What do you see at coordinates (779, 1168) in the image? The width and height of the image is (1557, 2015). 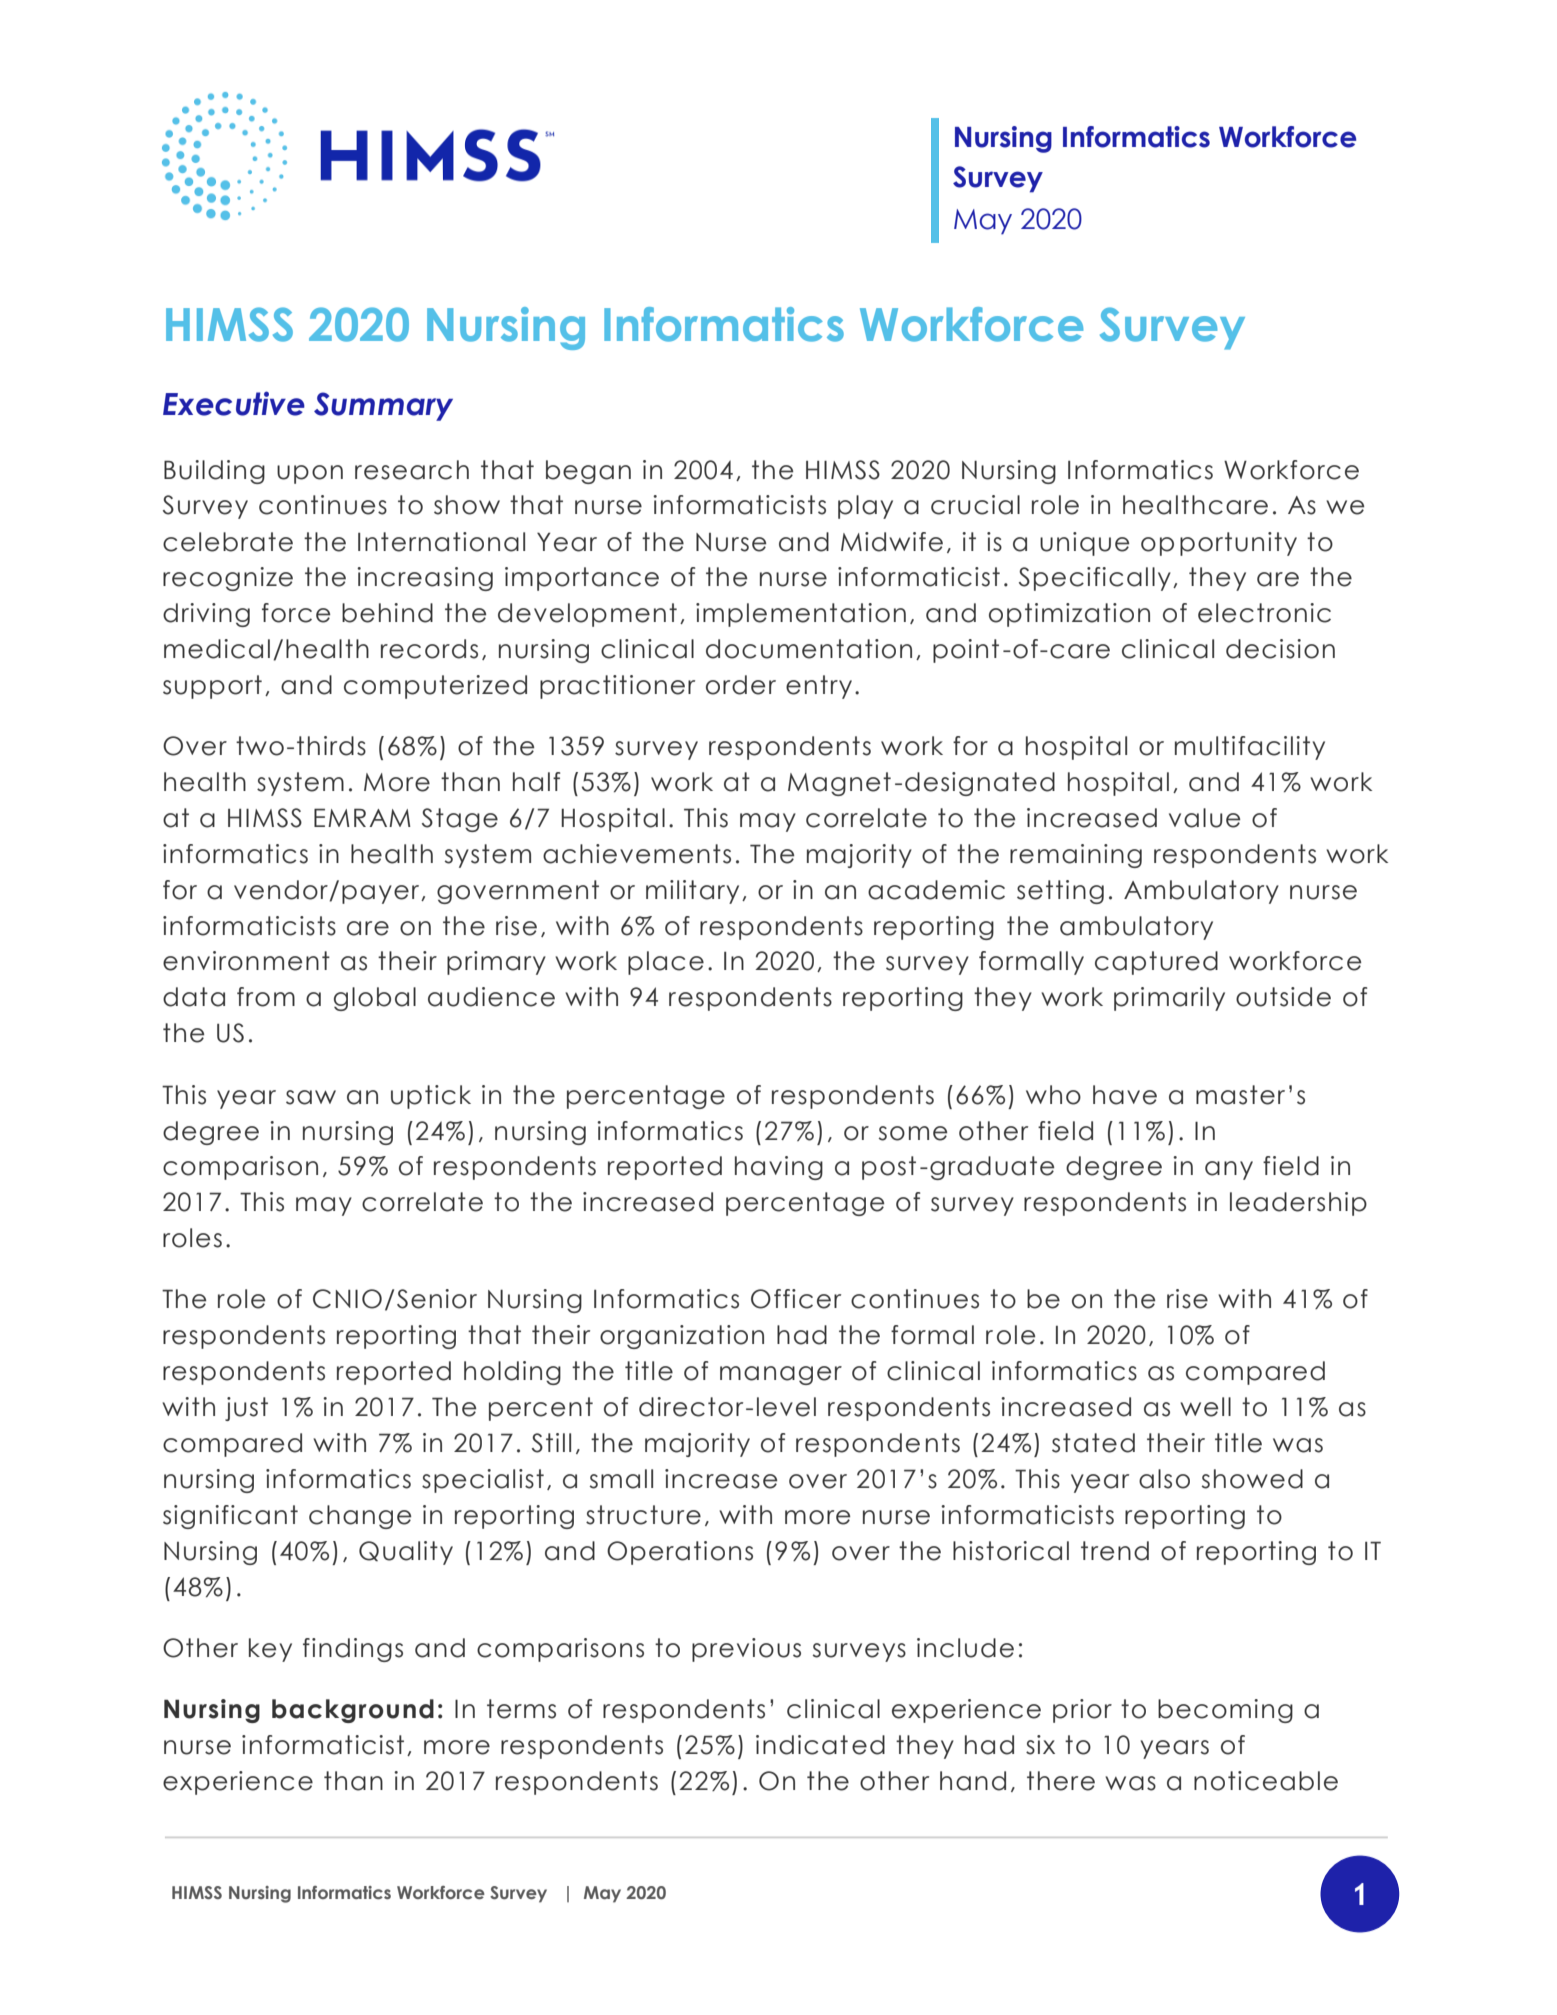 I see `having` at bounding box center [779, 1168].
